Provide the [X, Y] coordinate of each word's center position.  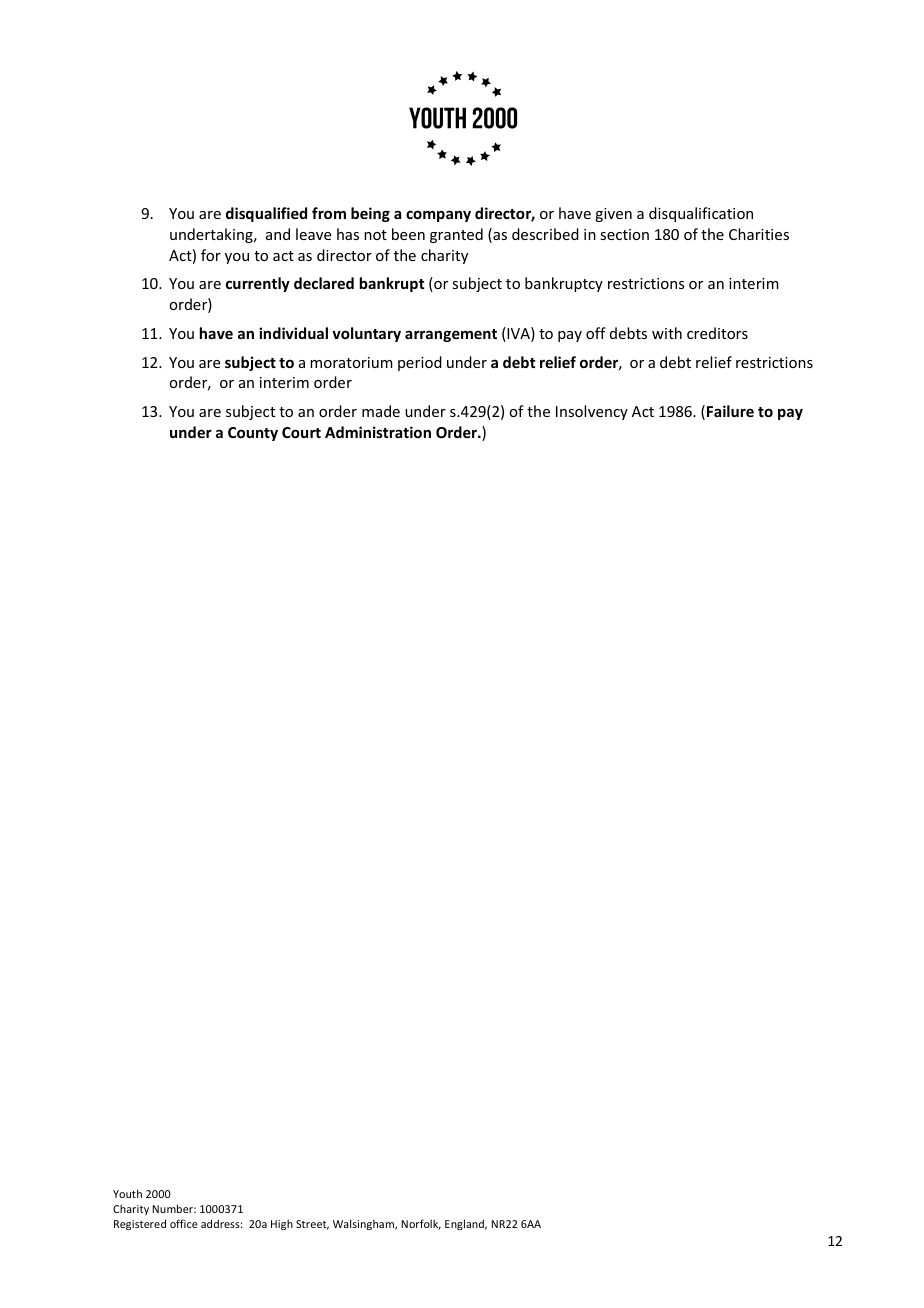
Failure [730, 411]
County [253, 434]
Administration [378, 432]
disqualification [701, 214]
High [282, 1224]
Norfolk [421, 1224]
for [211, 255]
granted [456, 235]
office [184, 1223]
